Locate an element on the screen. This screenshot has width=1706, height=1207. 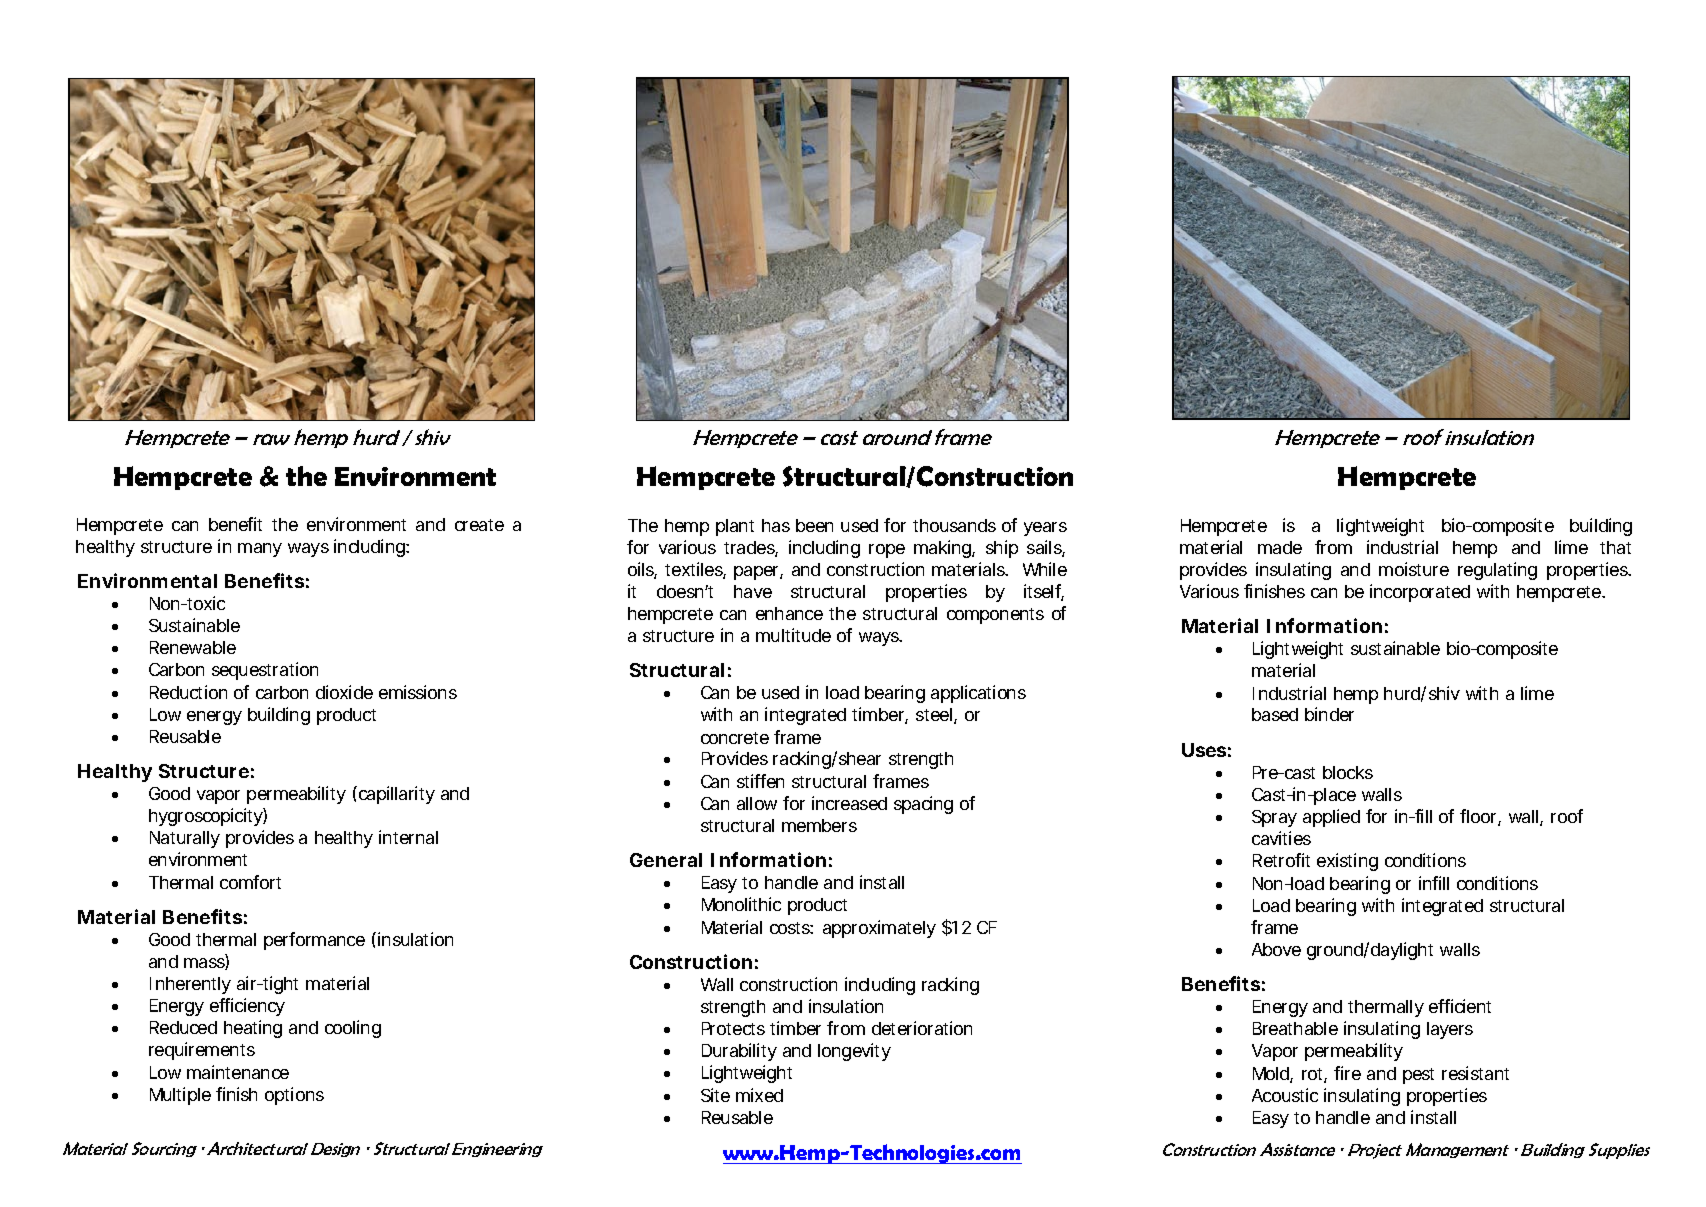
many is located at coordinates (260, 550).
